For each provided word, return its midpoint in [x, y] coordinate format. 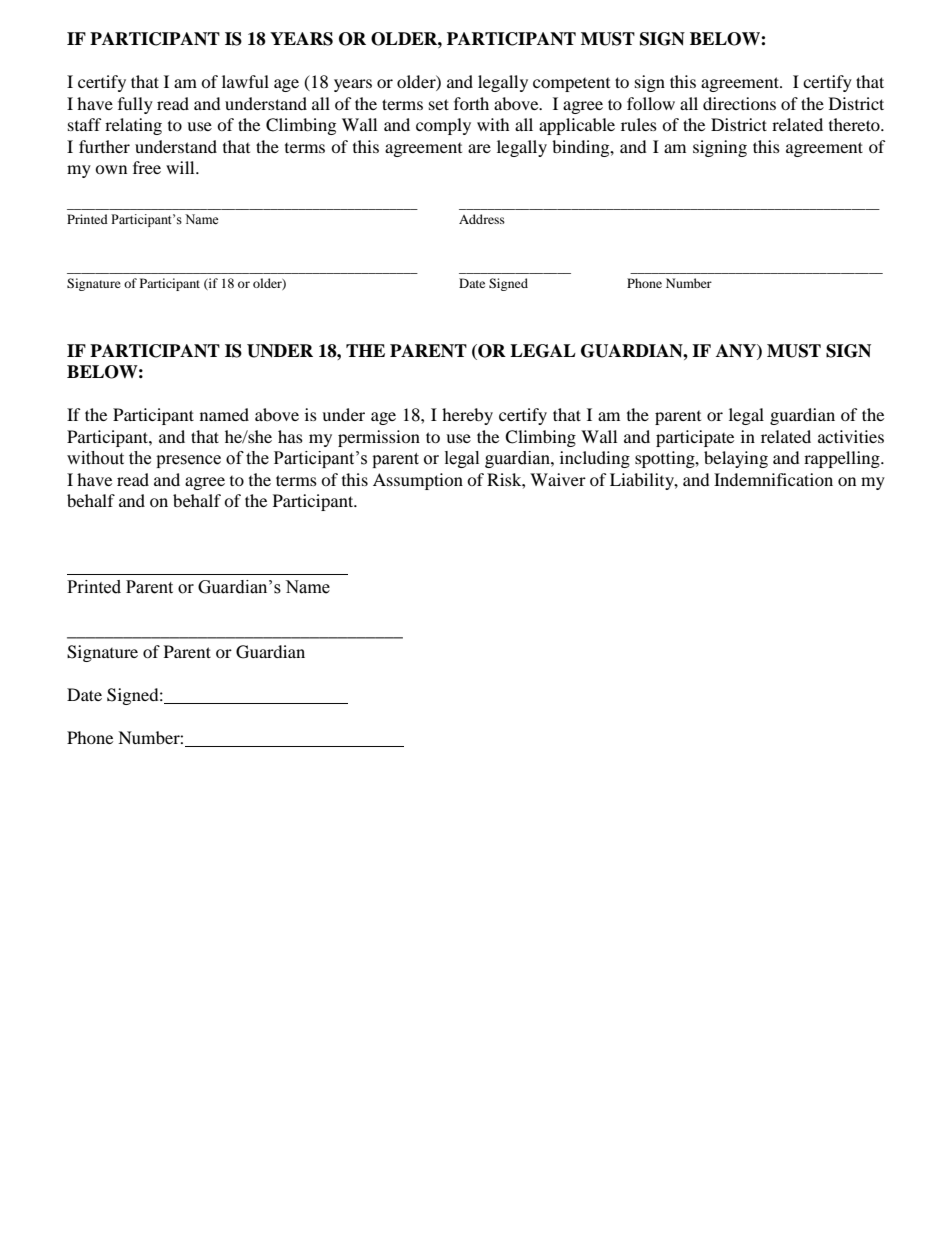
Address [482, 219]
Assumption [418, 481]
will [181, 167]
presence [188, 461]
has [290, 436]
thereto [855, 124]
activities [851, 436]
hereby [467, 416]
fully [135, 105]
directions [739, 103]
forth [471, 103]
